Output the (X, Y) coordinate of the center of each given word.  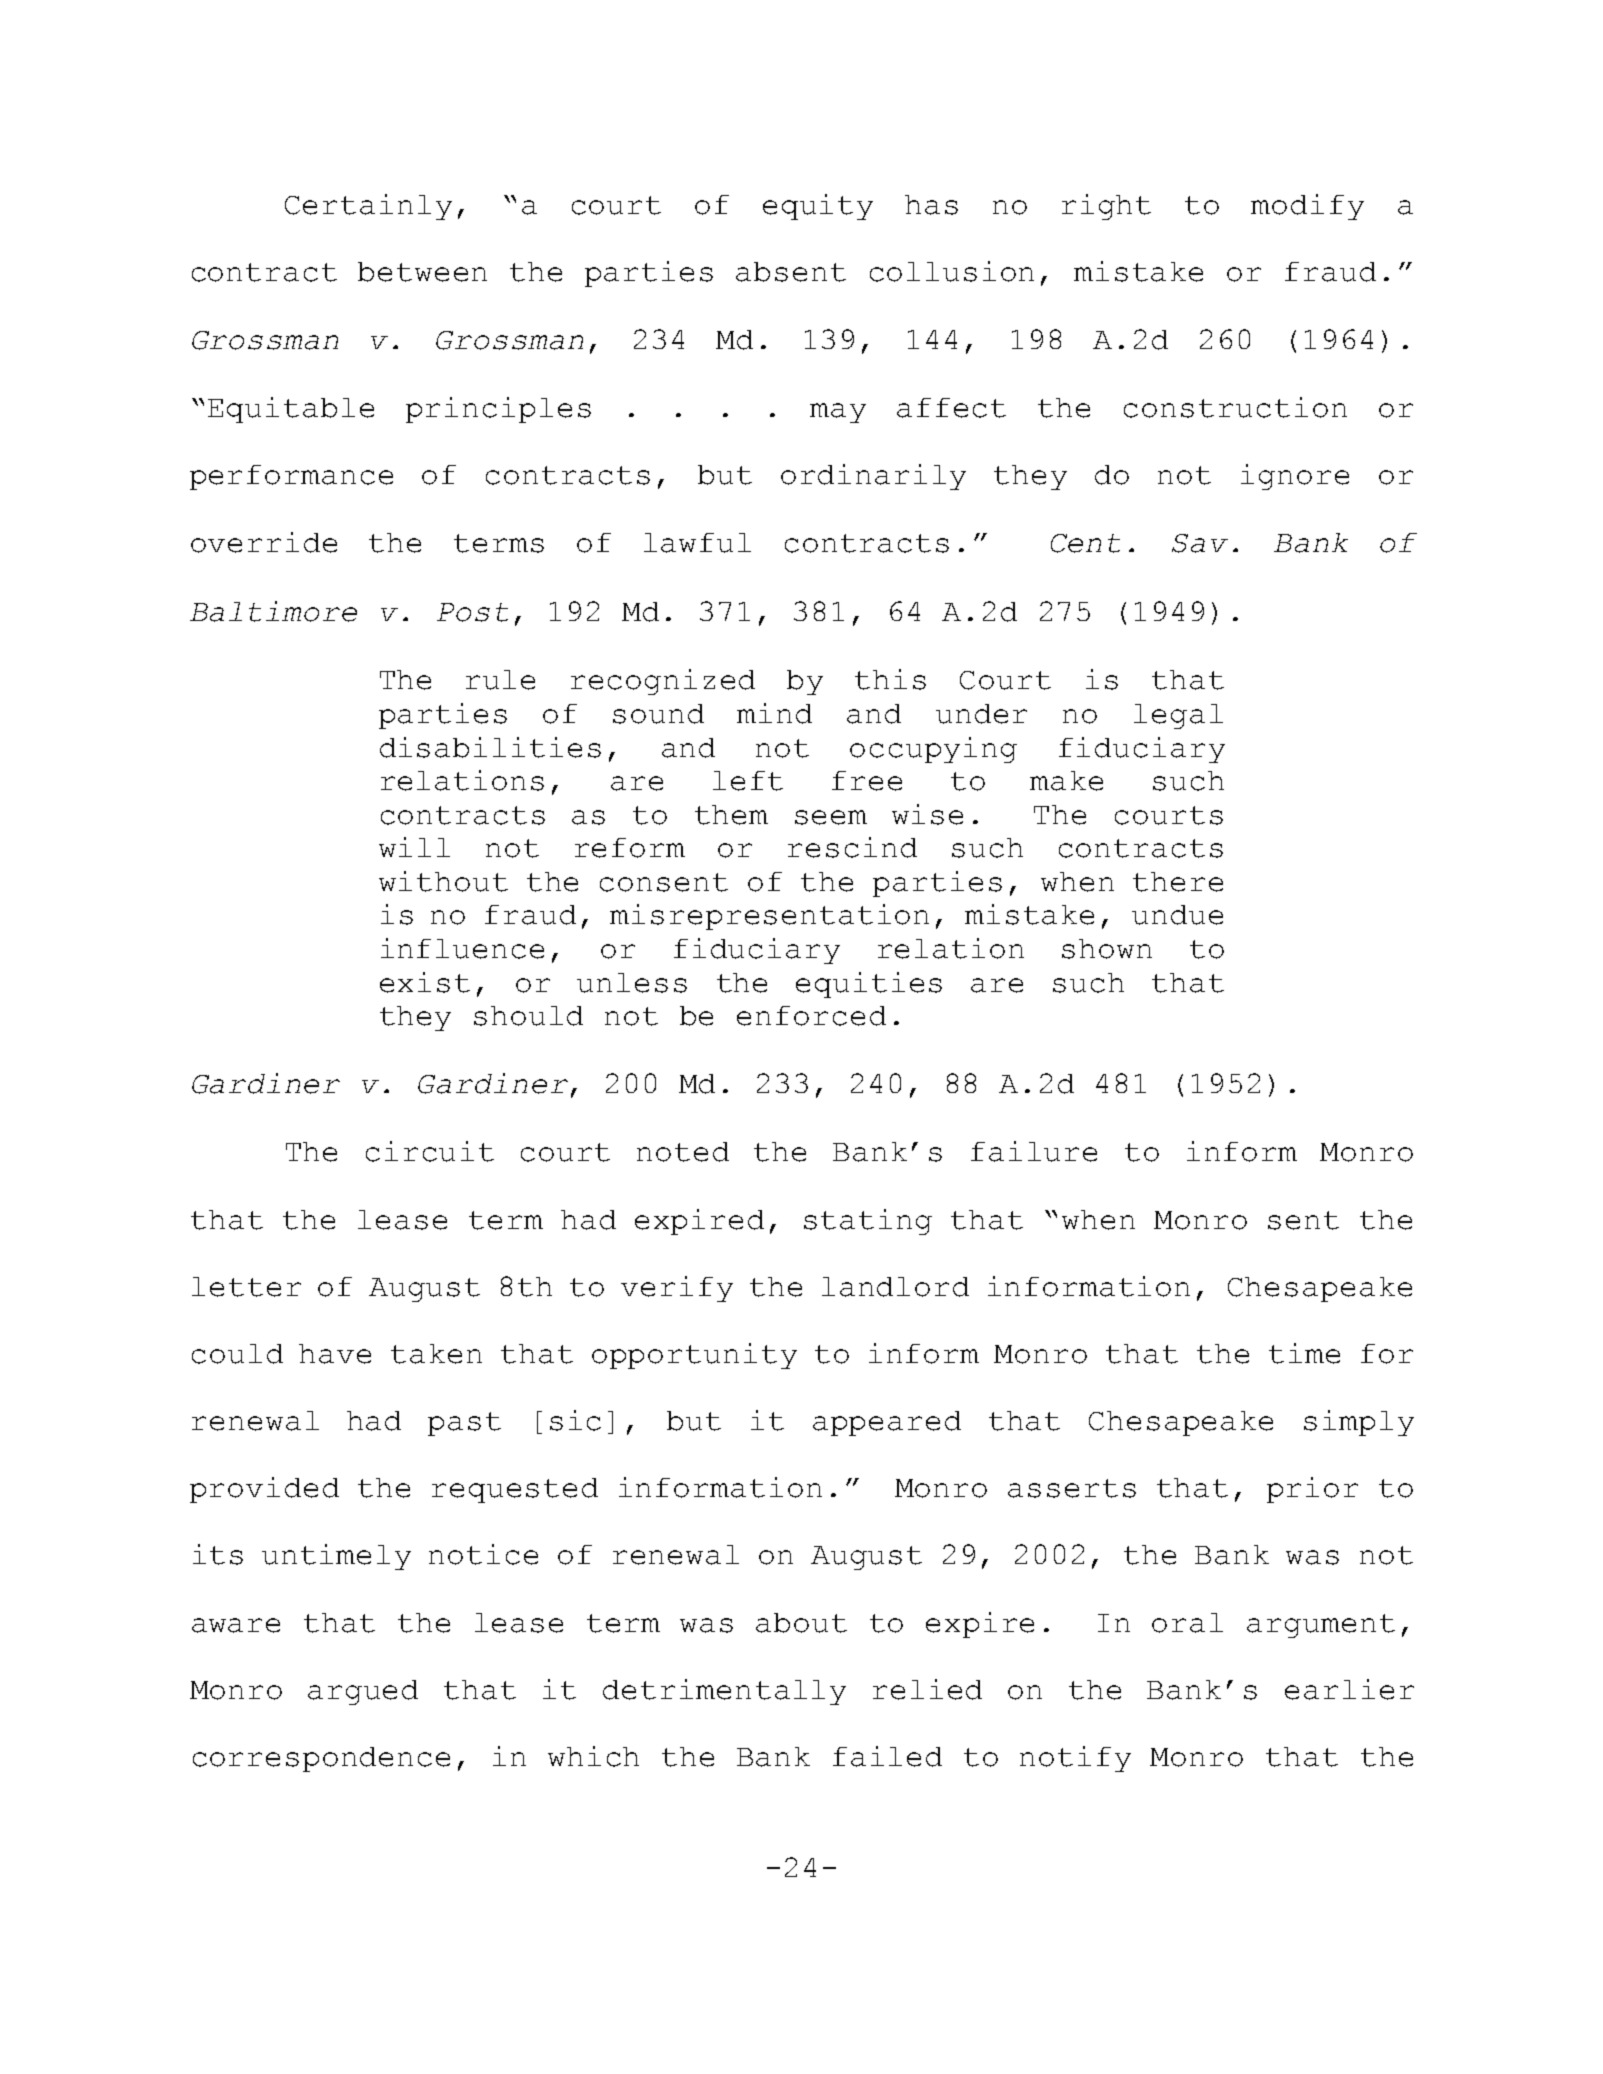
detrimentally (724, 1692)
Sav (1200, 543)
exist (425, 982)
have (335, 1354)
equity (818, 207)
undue (1177, 915)
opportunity (694, 1356)
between (422, 272)
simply (1359, 1423)
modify (1307, 207)
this (890, 679)
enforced (811, 1016)
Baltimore (273, 611)
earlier (1349, 1689)
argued (363, 1692)
